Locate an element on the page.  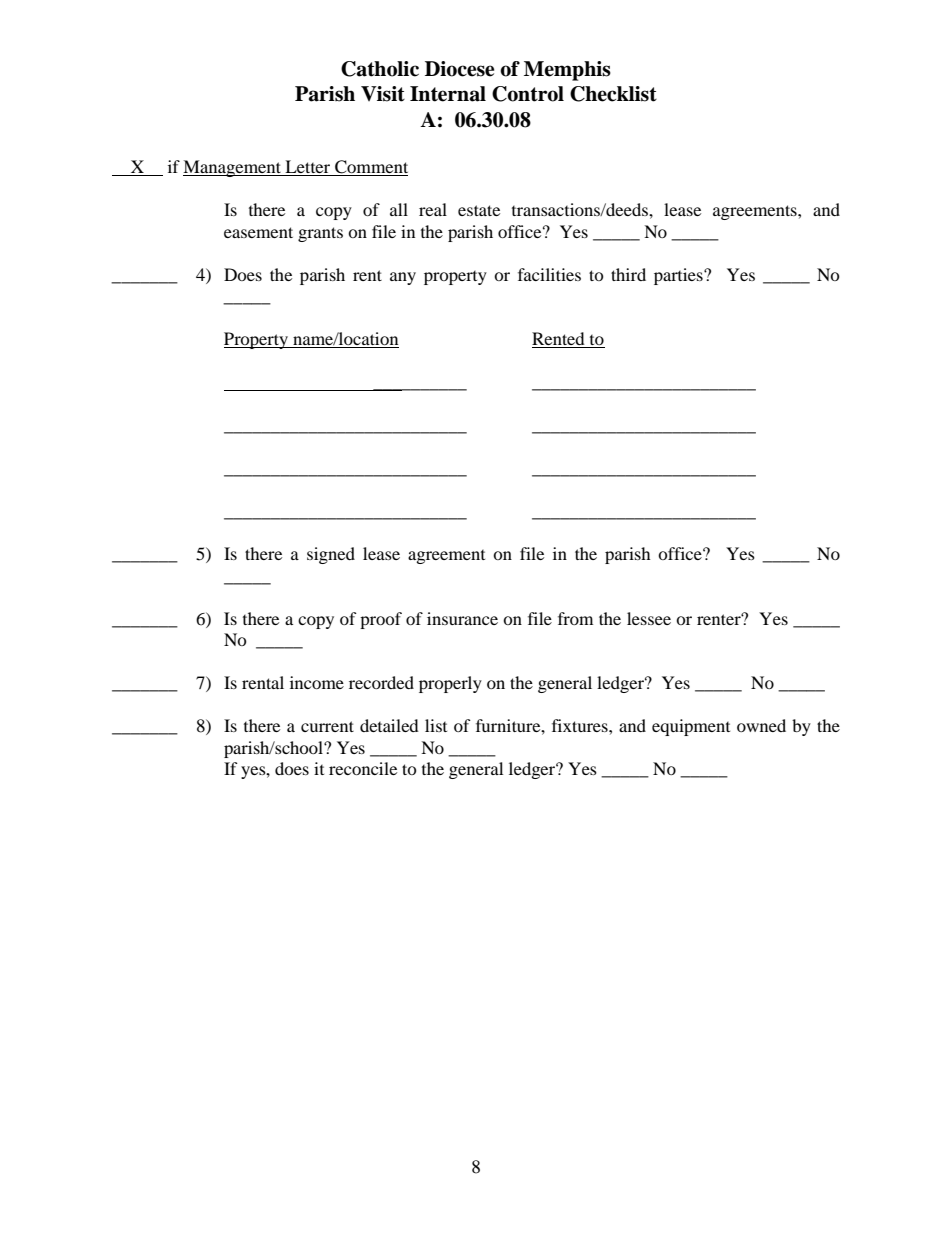
Memphis is located at coordinates (567, 71).
